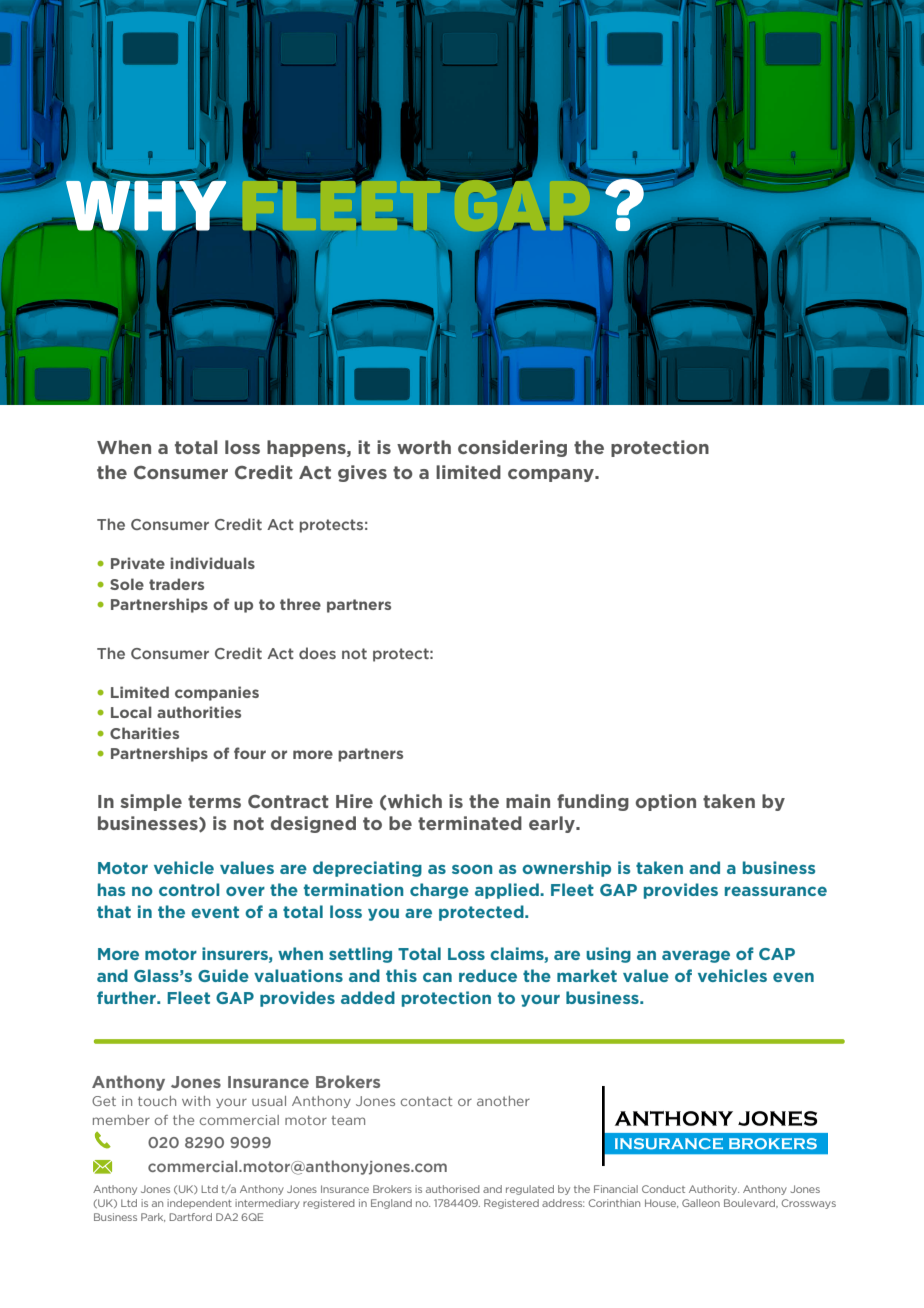  Describe the element at coordinates (512, 448) in the page. I see `considering` at that location.
